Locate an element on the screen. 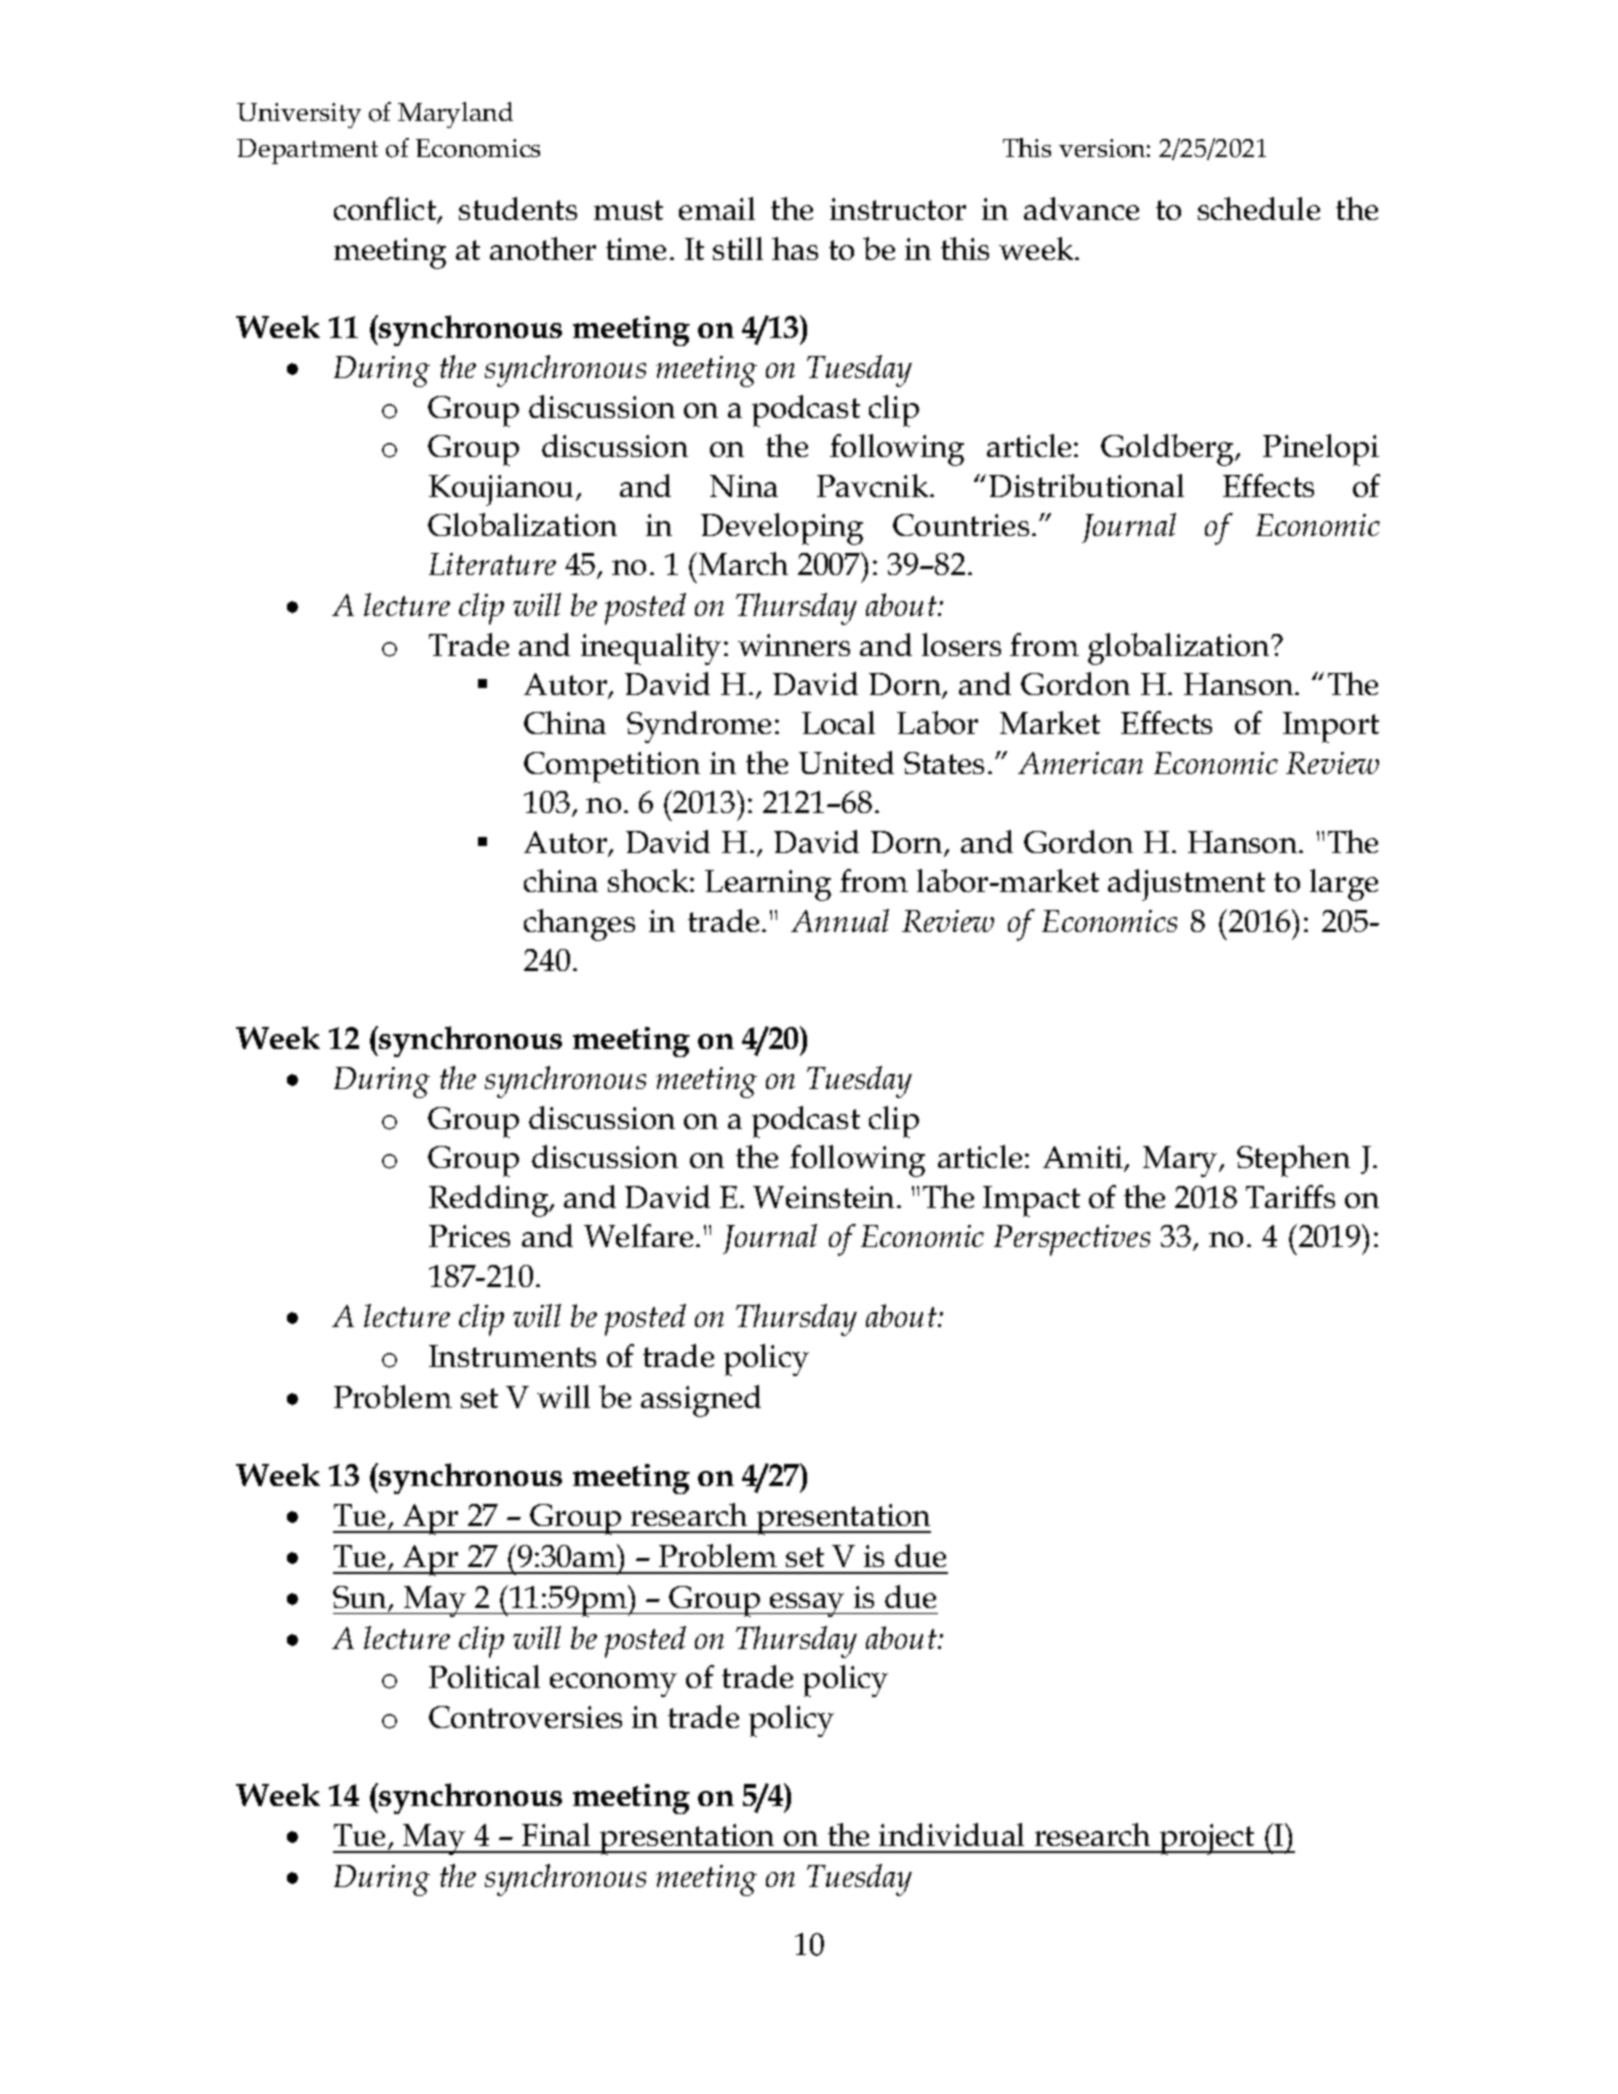  Weinstein is located at coordinates (825, 1197).
